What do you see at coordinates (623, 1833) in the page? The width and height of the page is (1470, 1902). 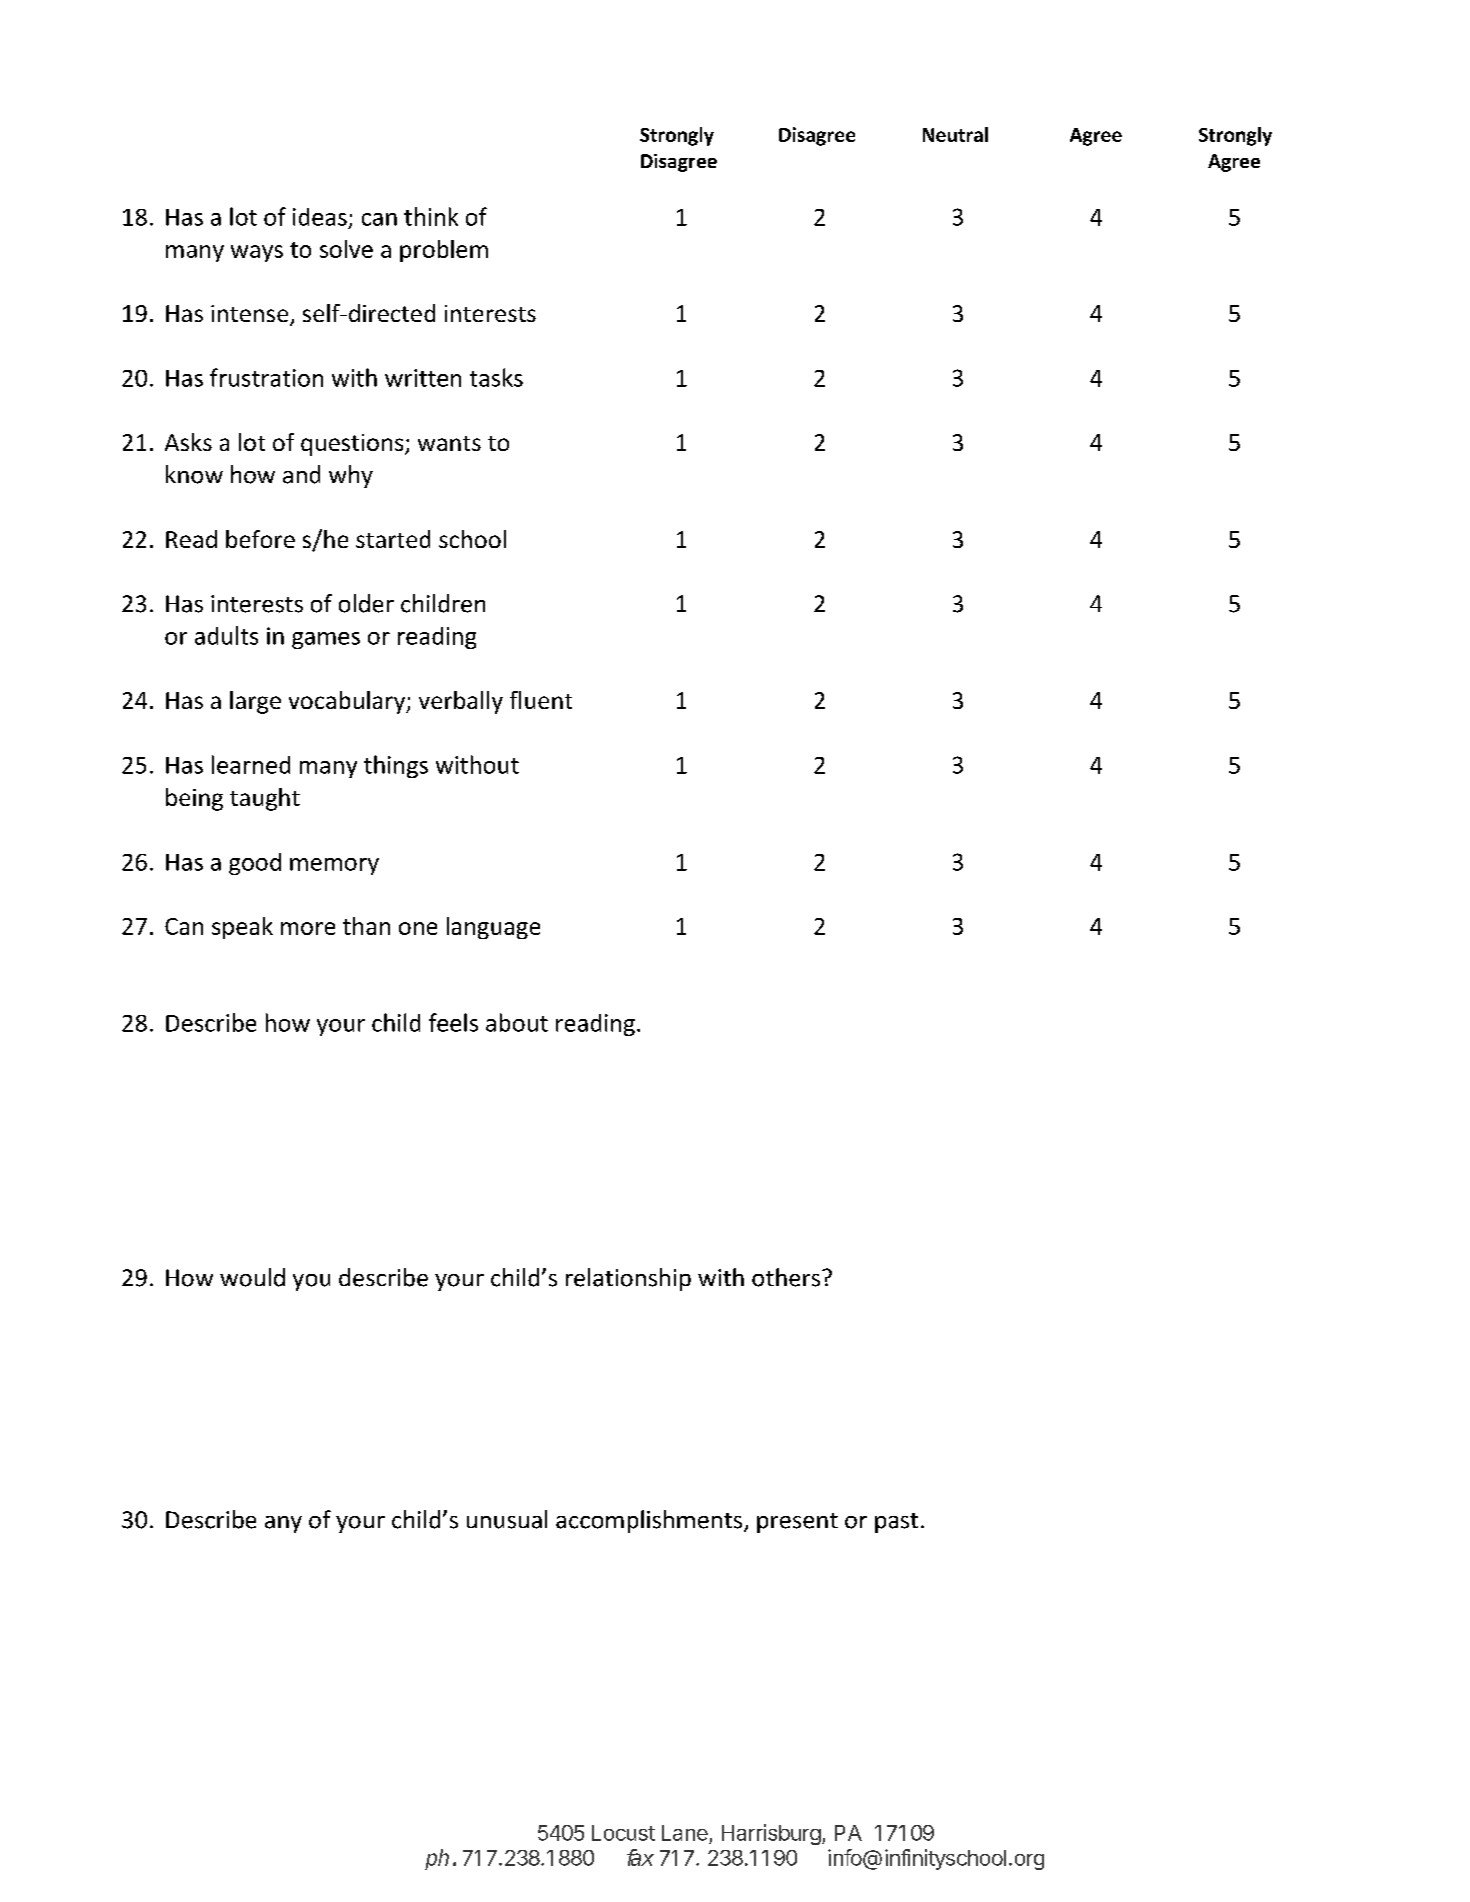 I see `Locust` at bounding box center [623, 1833].
